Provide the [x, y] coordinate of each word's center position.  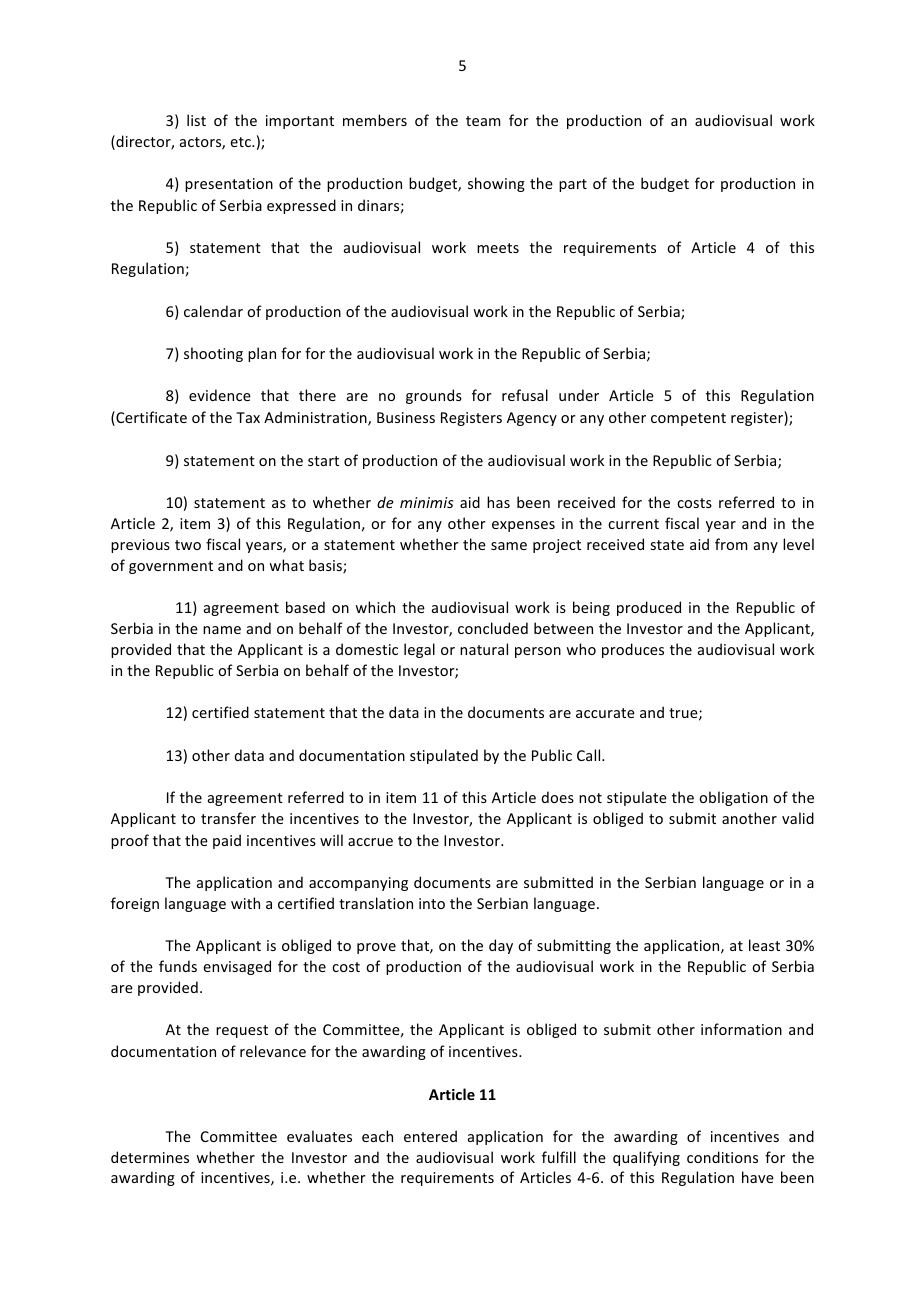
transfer [228, 818]
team [483, 121]
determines [150, 1157]
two [188, 545]
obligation [733, 798]
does [558, 797]
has [498, 502]
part [573, 185]
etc [241, 142]
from [731, 544]
